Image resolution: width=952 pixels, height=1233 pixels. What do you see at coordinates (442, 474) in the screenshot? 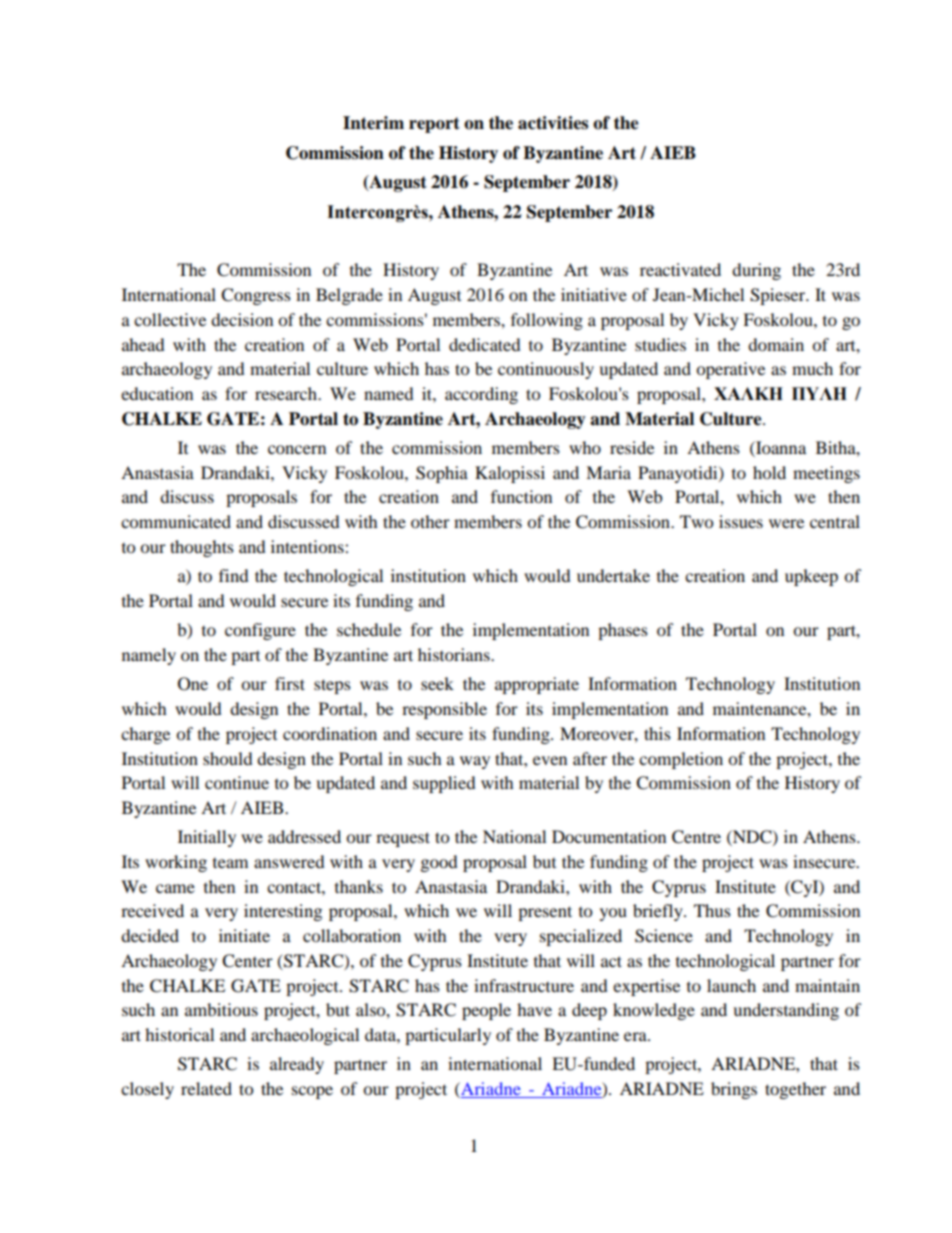
I see `Sophia` at bounding box center [442, 474].
